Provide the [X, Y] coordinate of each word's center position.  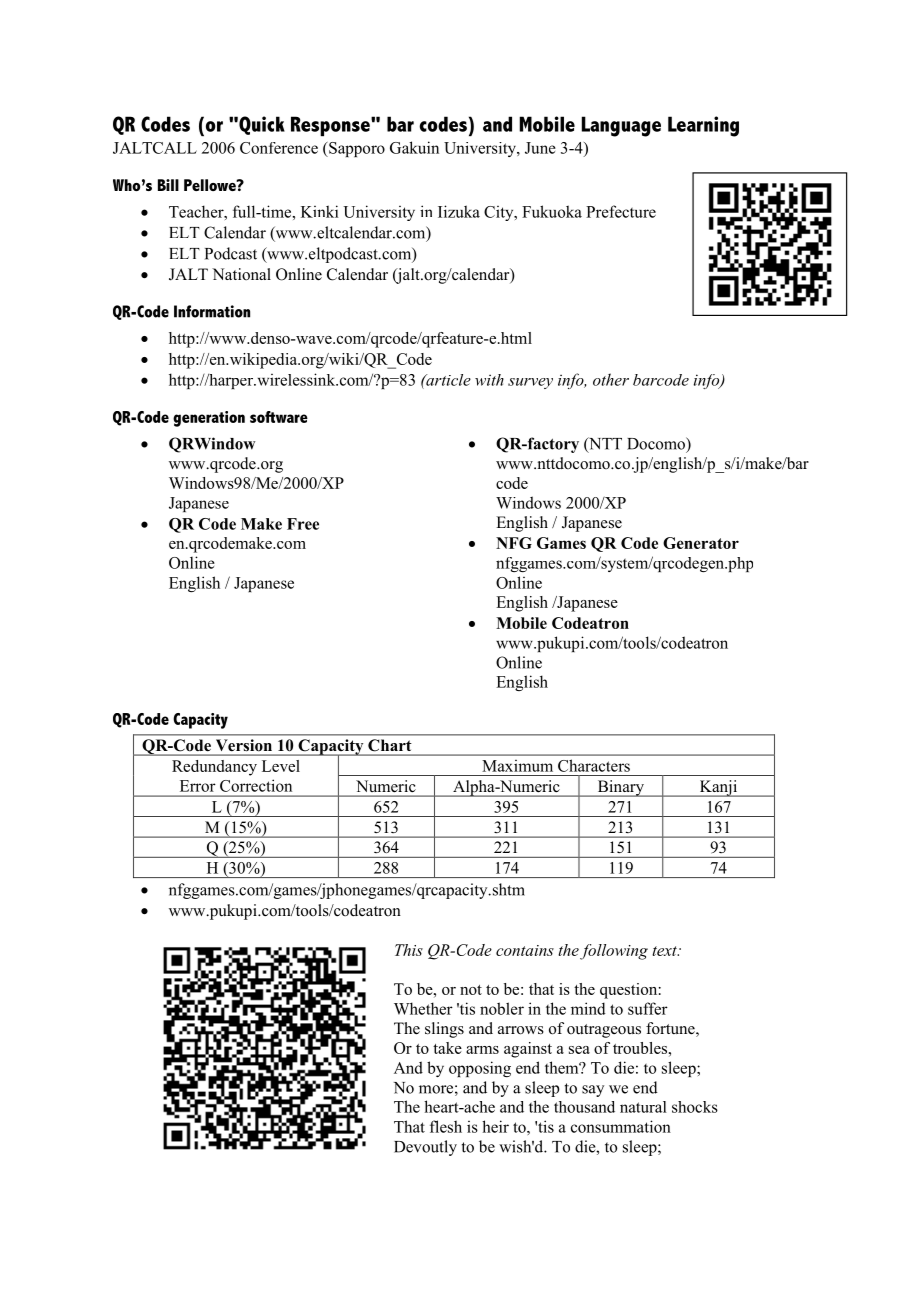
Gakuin [414, 147]
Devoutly [425, 1148]
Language [621, 126]
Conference [279, 148]
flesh [446, 1126]
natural [643, 1107]
